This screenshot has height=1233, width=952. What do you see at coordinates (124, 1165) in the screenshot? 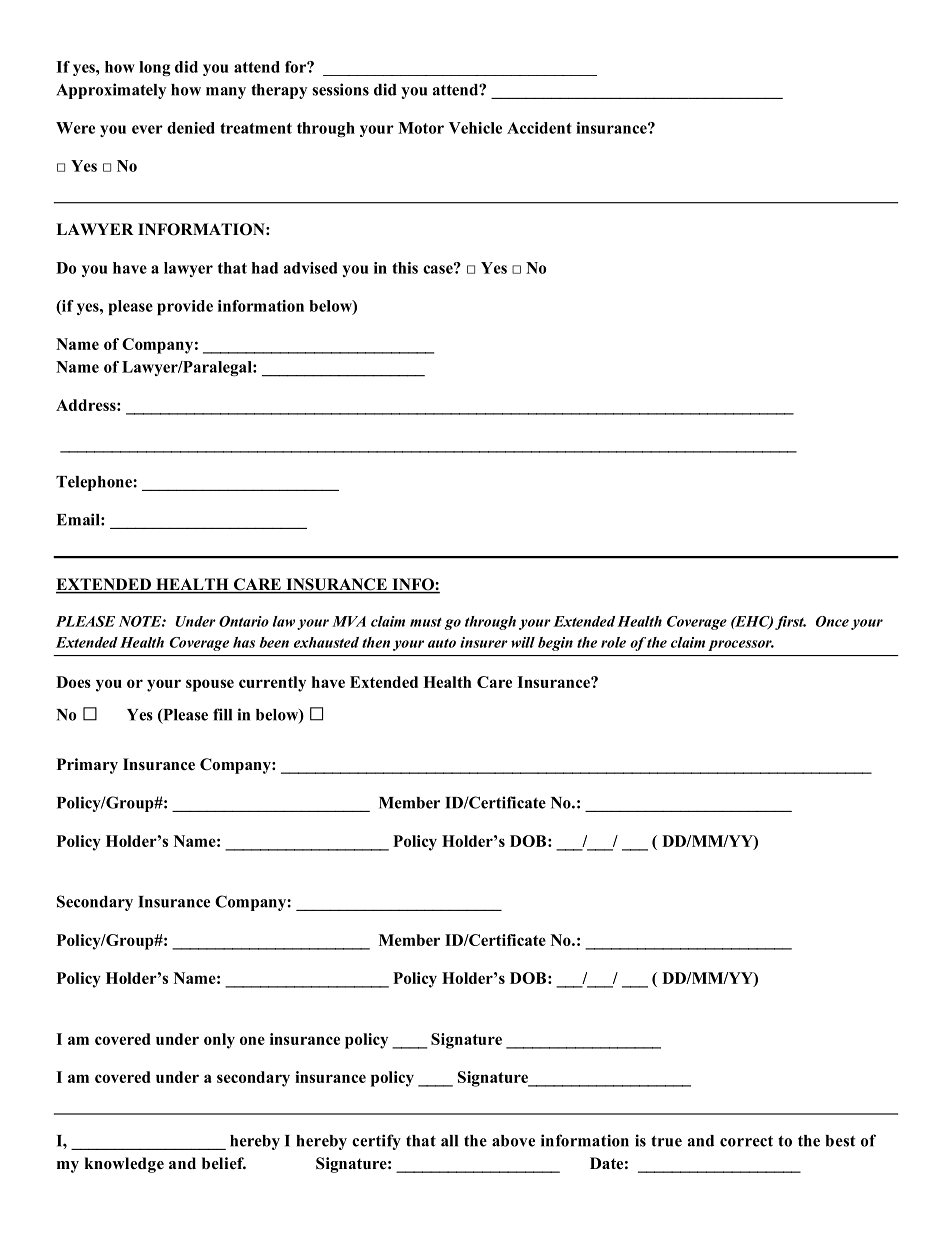
I see `knowledge` at bounding box center [124, 1165].
